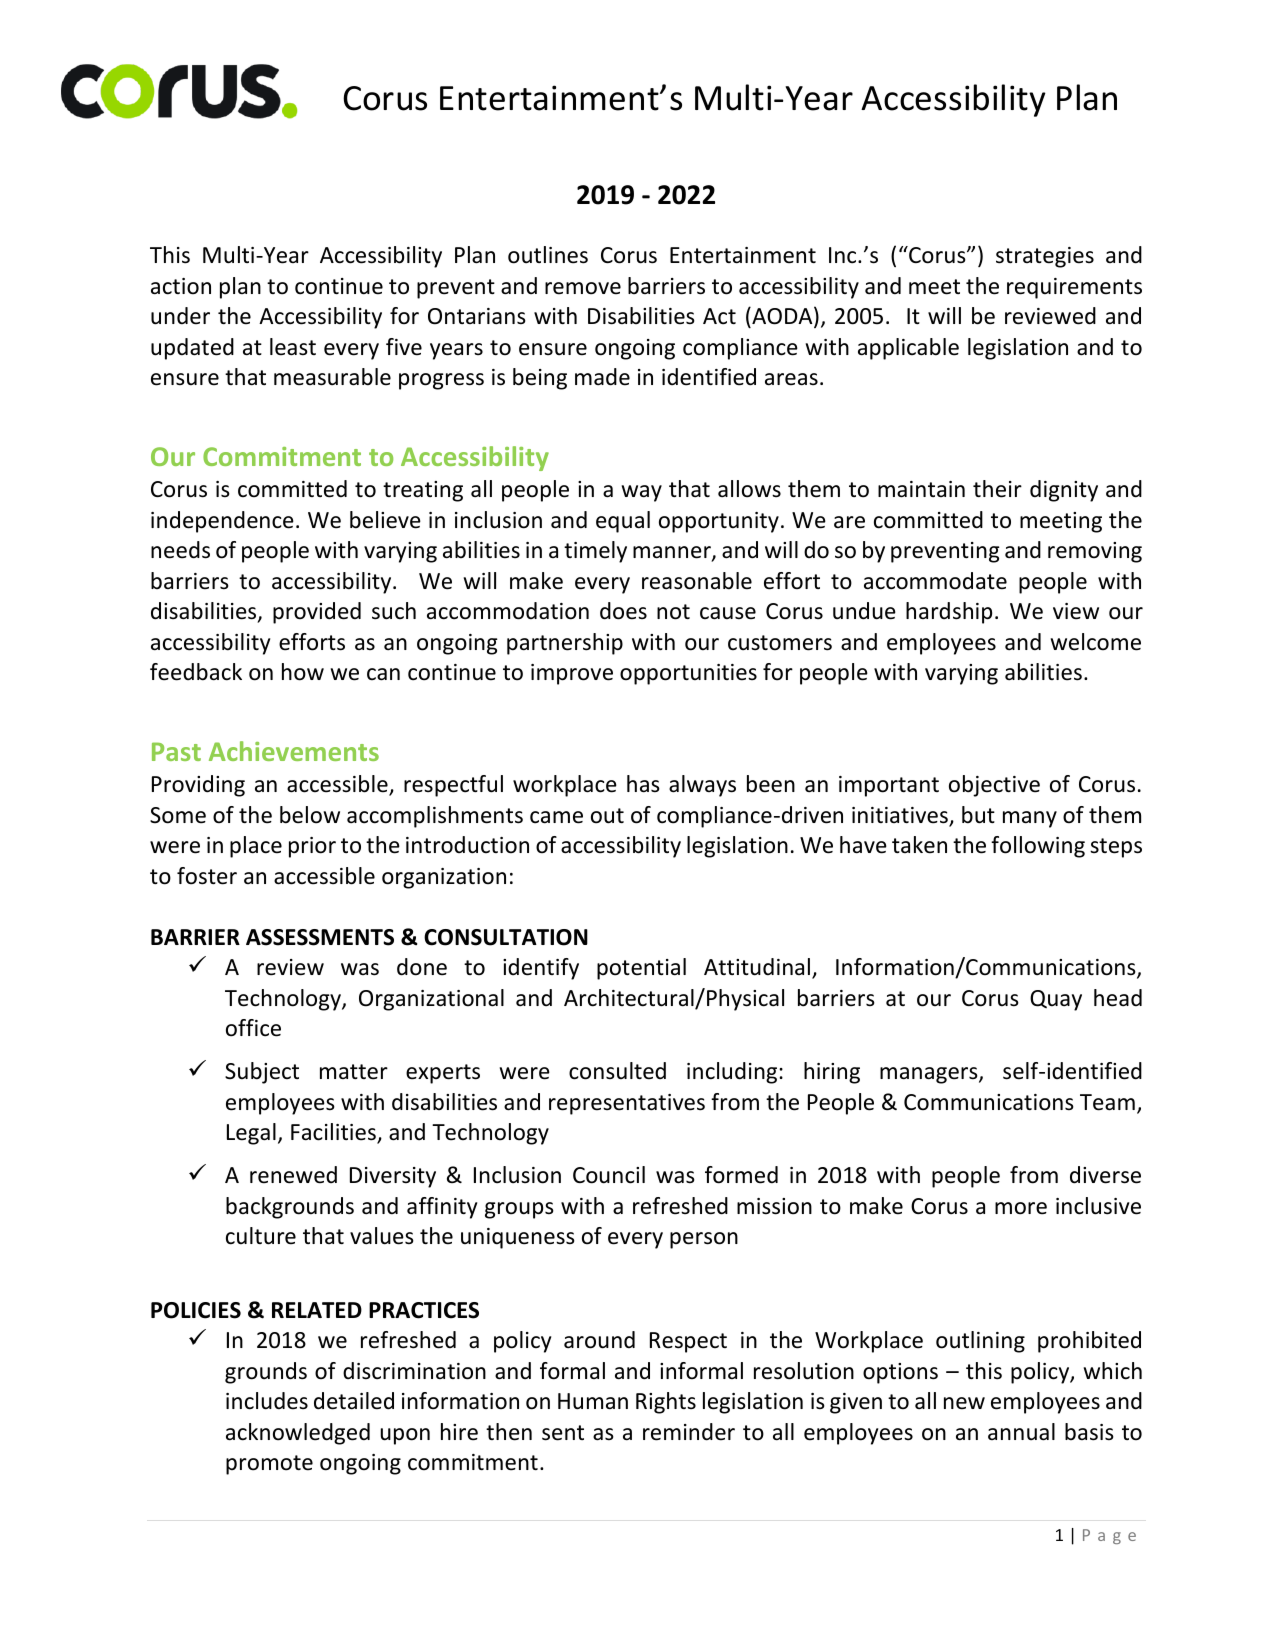 Image resolution: width=1274 pixels, height=1649 pixels. I want to click on accommodate, so click(935, 581).
